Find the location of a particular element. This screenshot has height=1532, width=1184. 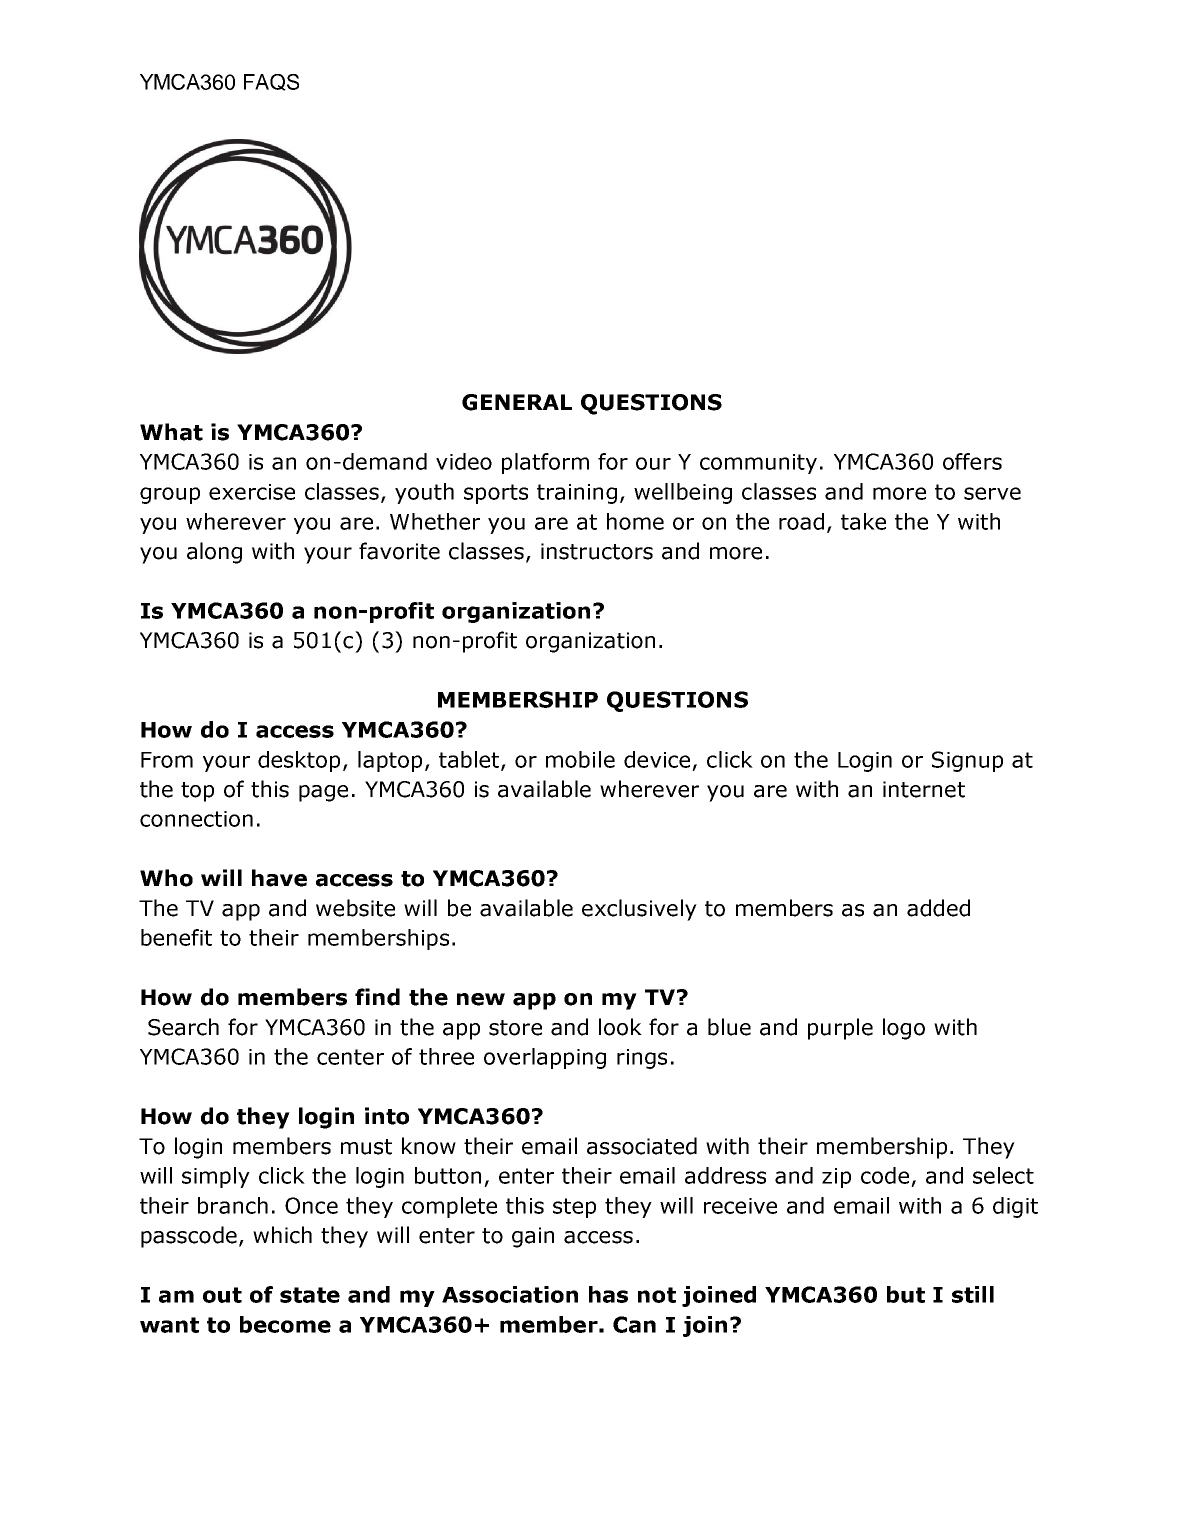

What is located at coordinates (171, 432).
